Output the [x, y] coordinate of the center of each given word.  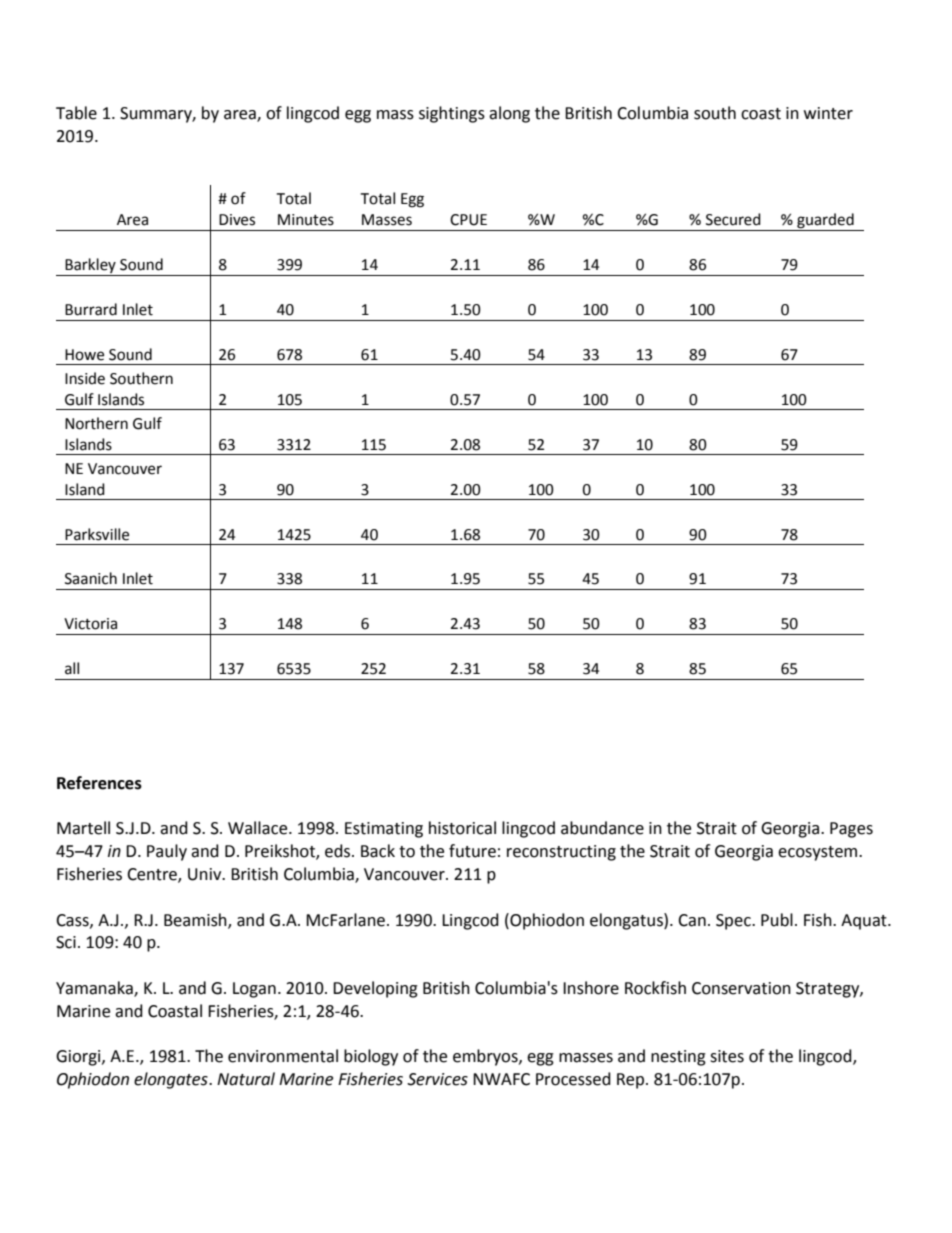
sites [727, 1056]
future [472, 851]
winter [828, 113]
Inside [85, 378]
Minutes [306, 220]
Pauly [167, 852]
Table [76, 113]
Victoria [90, 624]
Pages [851, 830]
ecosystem [819, 853]
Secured [733, 219]
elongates [172, 1080]
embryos [486, 1057]
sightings [452, 114]
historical [462, 828]
